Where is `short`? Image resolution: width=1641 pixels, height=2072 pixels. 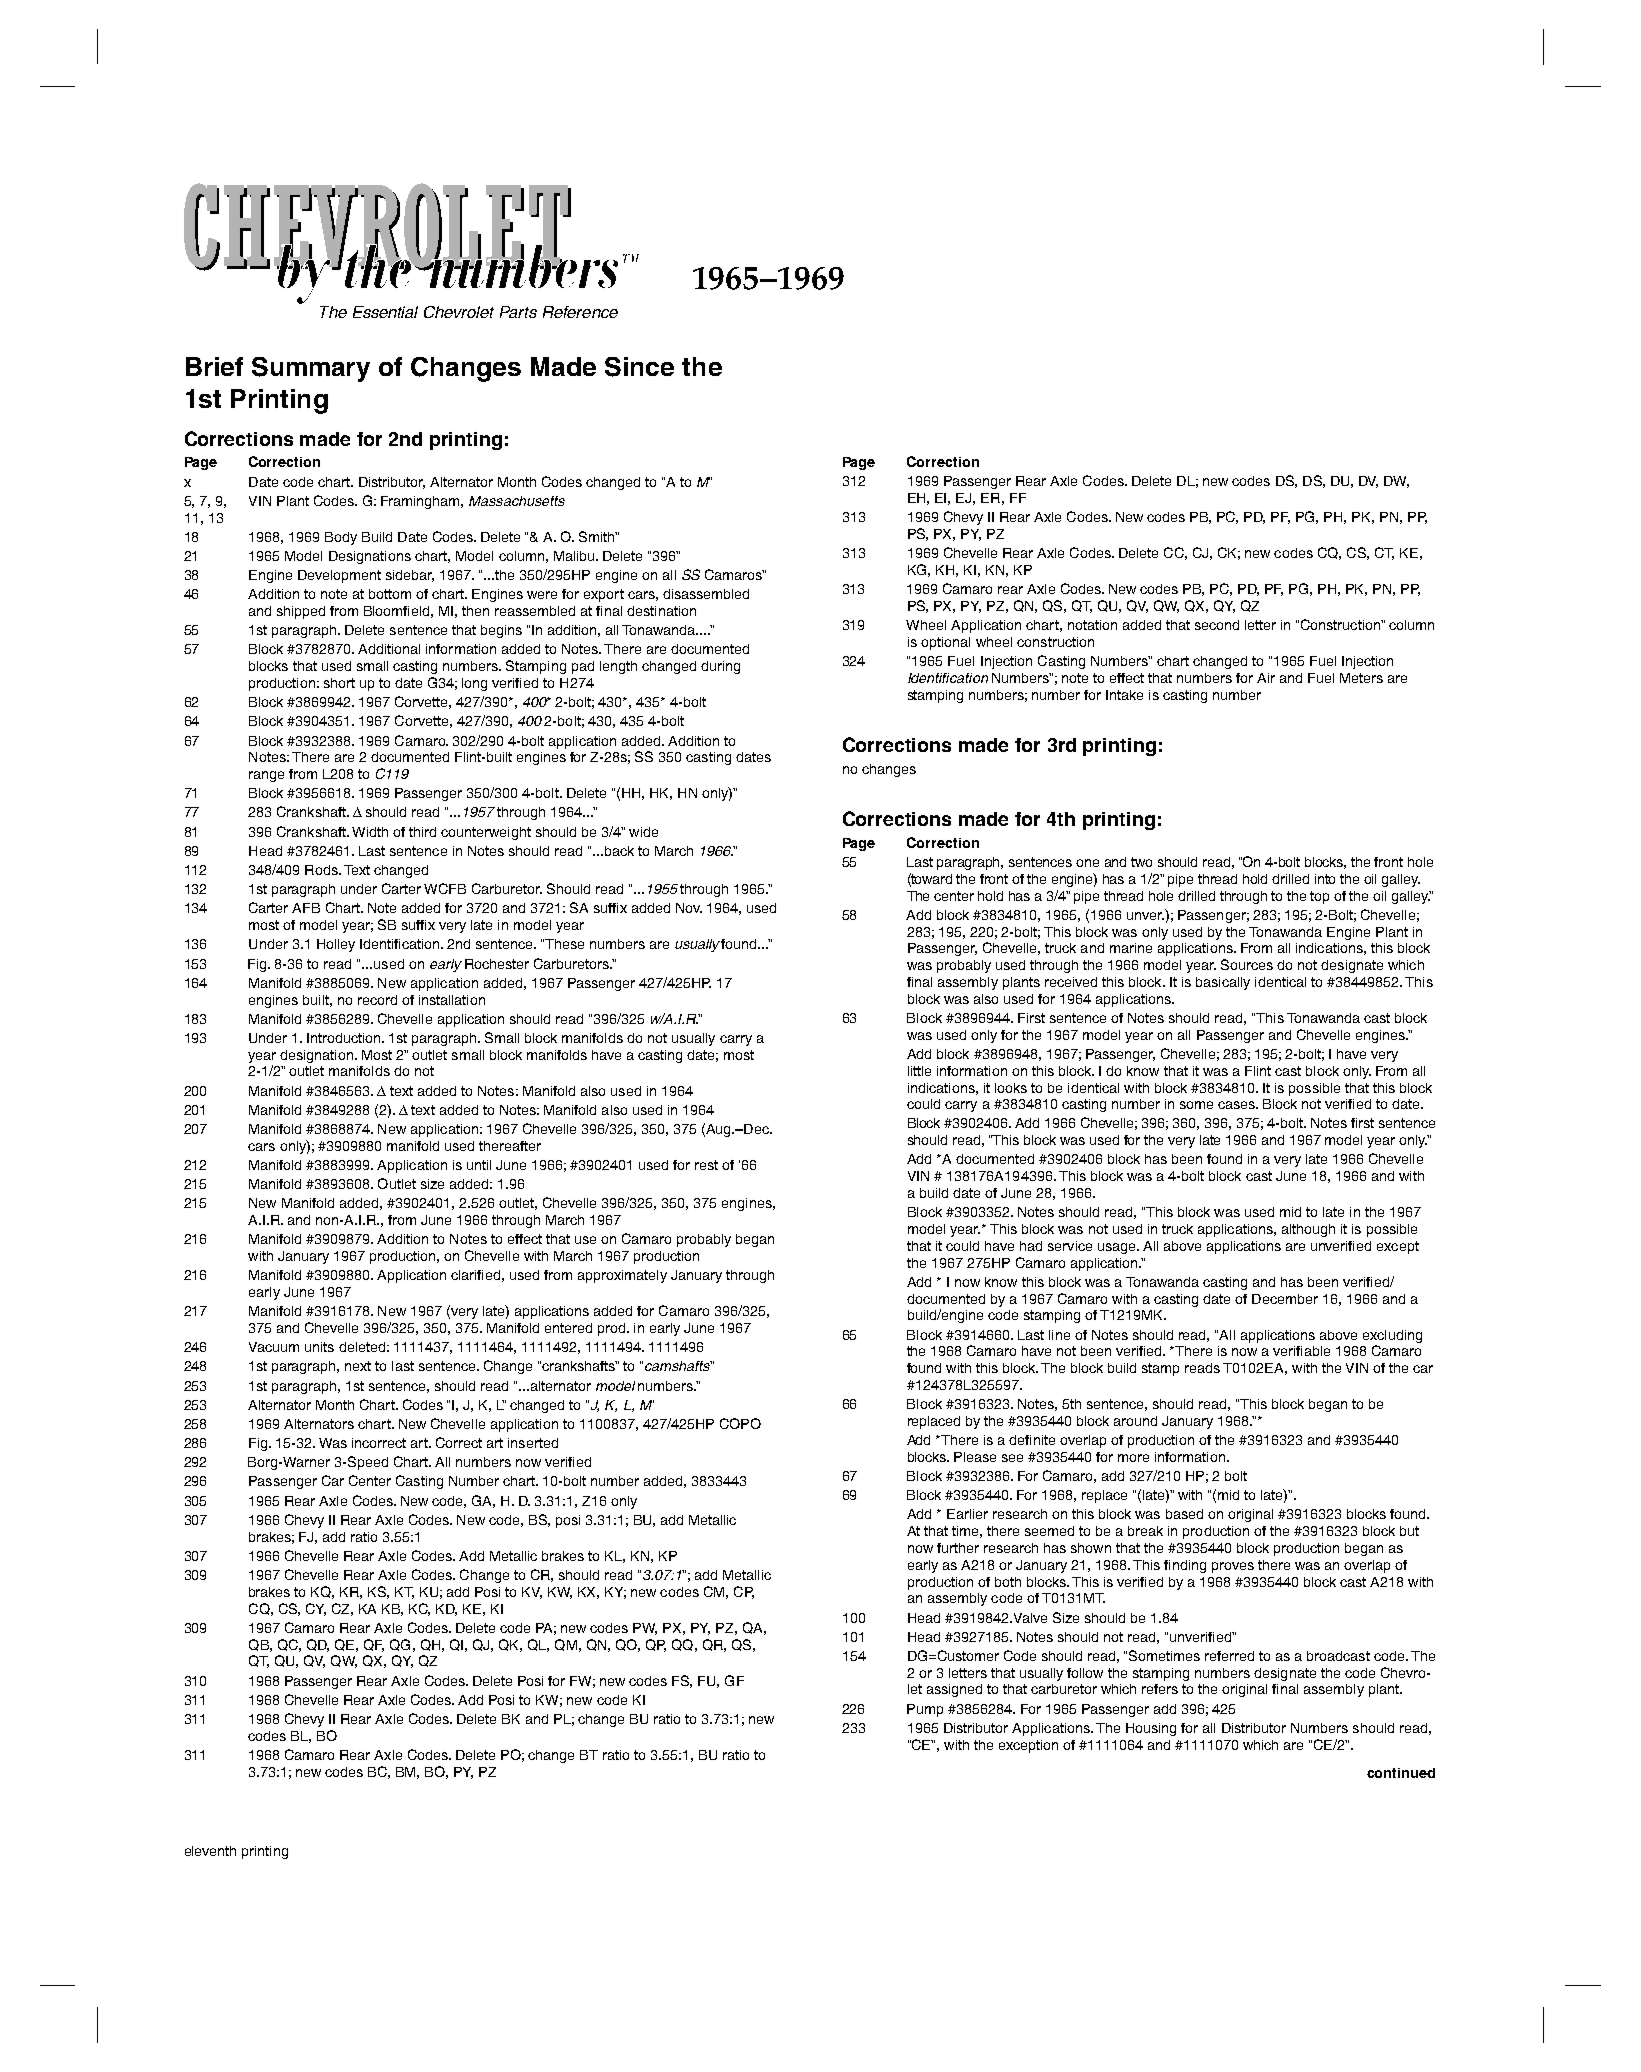
short is located at coordinates (339, 683).
